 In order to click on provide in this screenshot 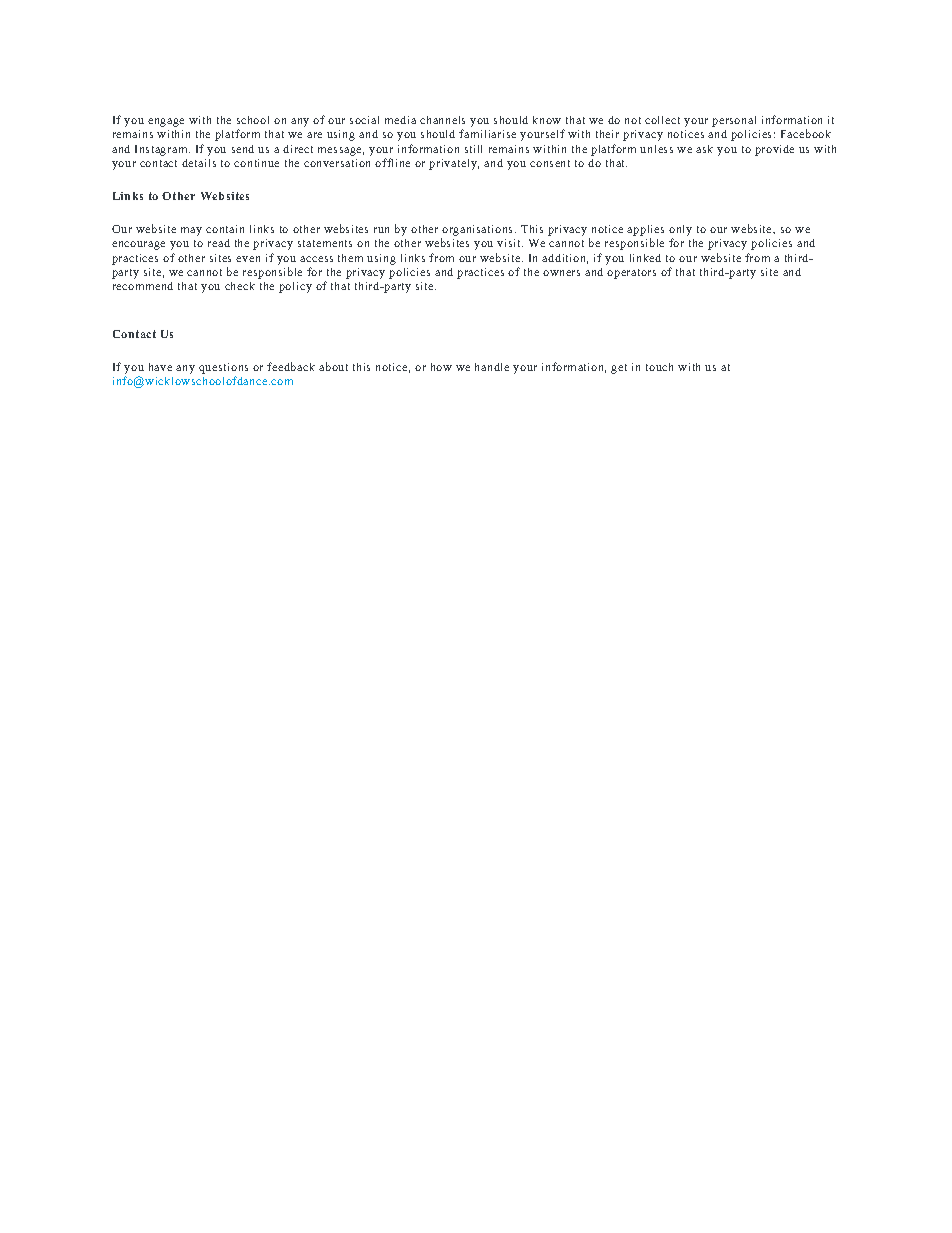, I will do `click(774, 150)`.
